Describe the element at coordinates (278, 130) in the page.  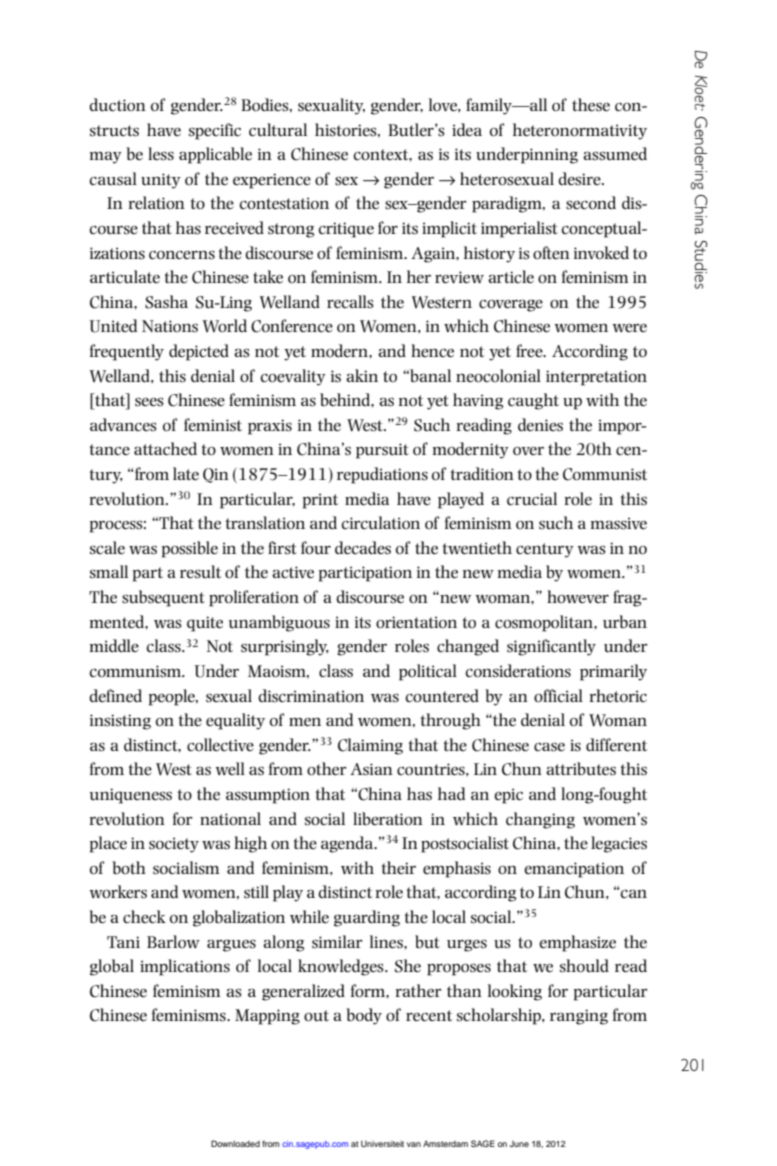
I see `cultural` at that location.
